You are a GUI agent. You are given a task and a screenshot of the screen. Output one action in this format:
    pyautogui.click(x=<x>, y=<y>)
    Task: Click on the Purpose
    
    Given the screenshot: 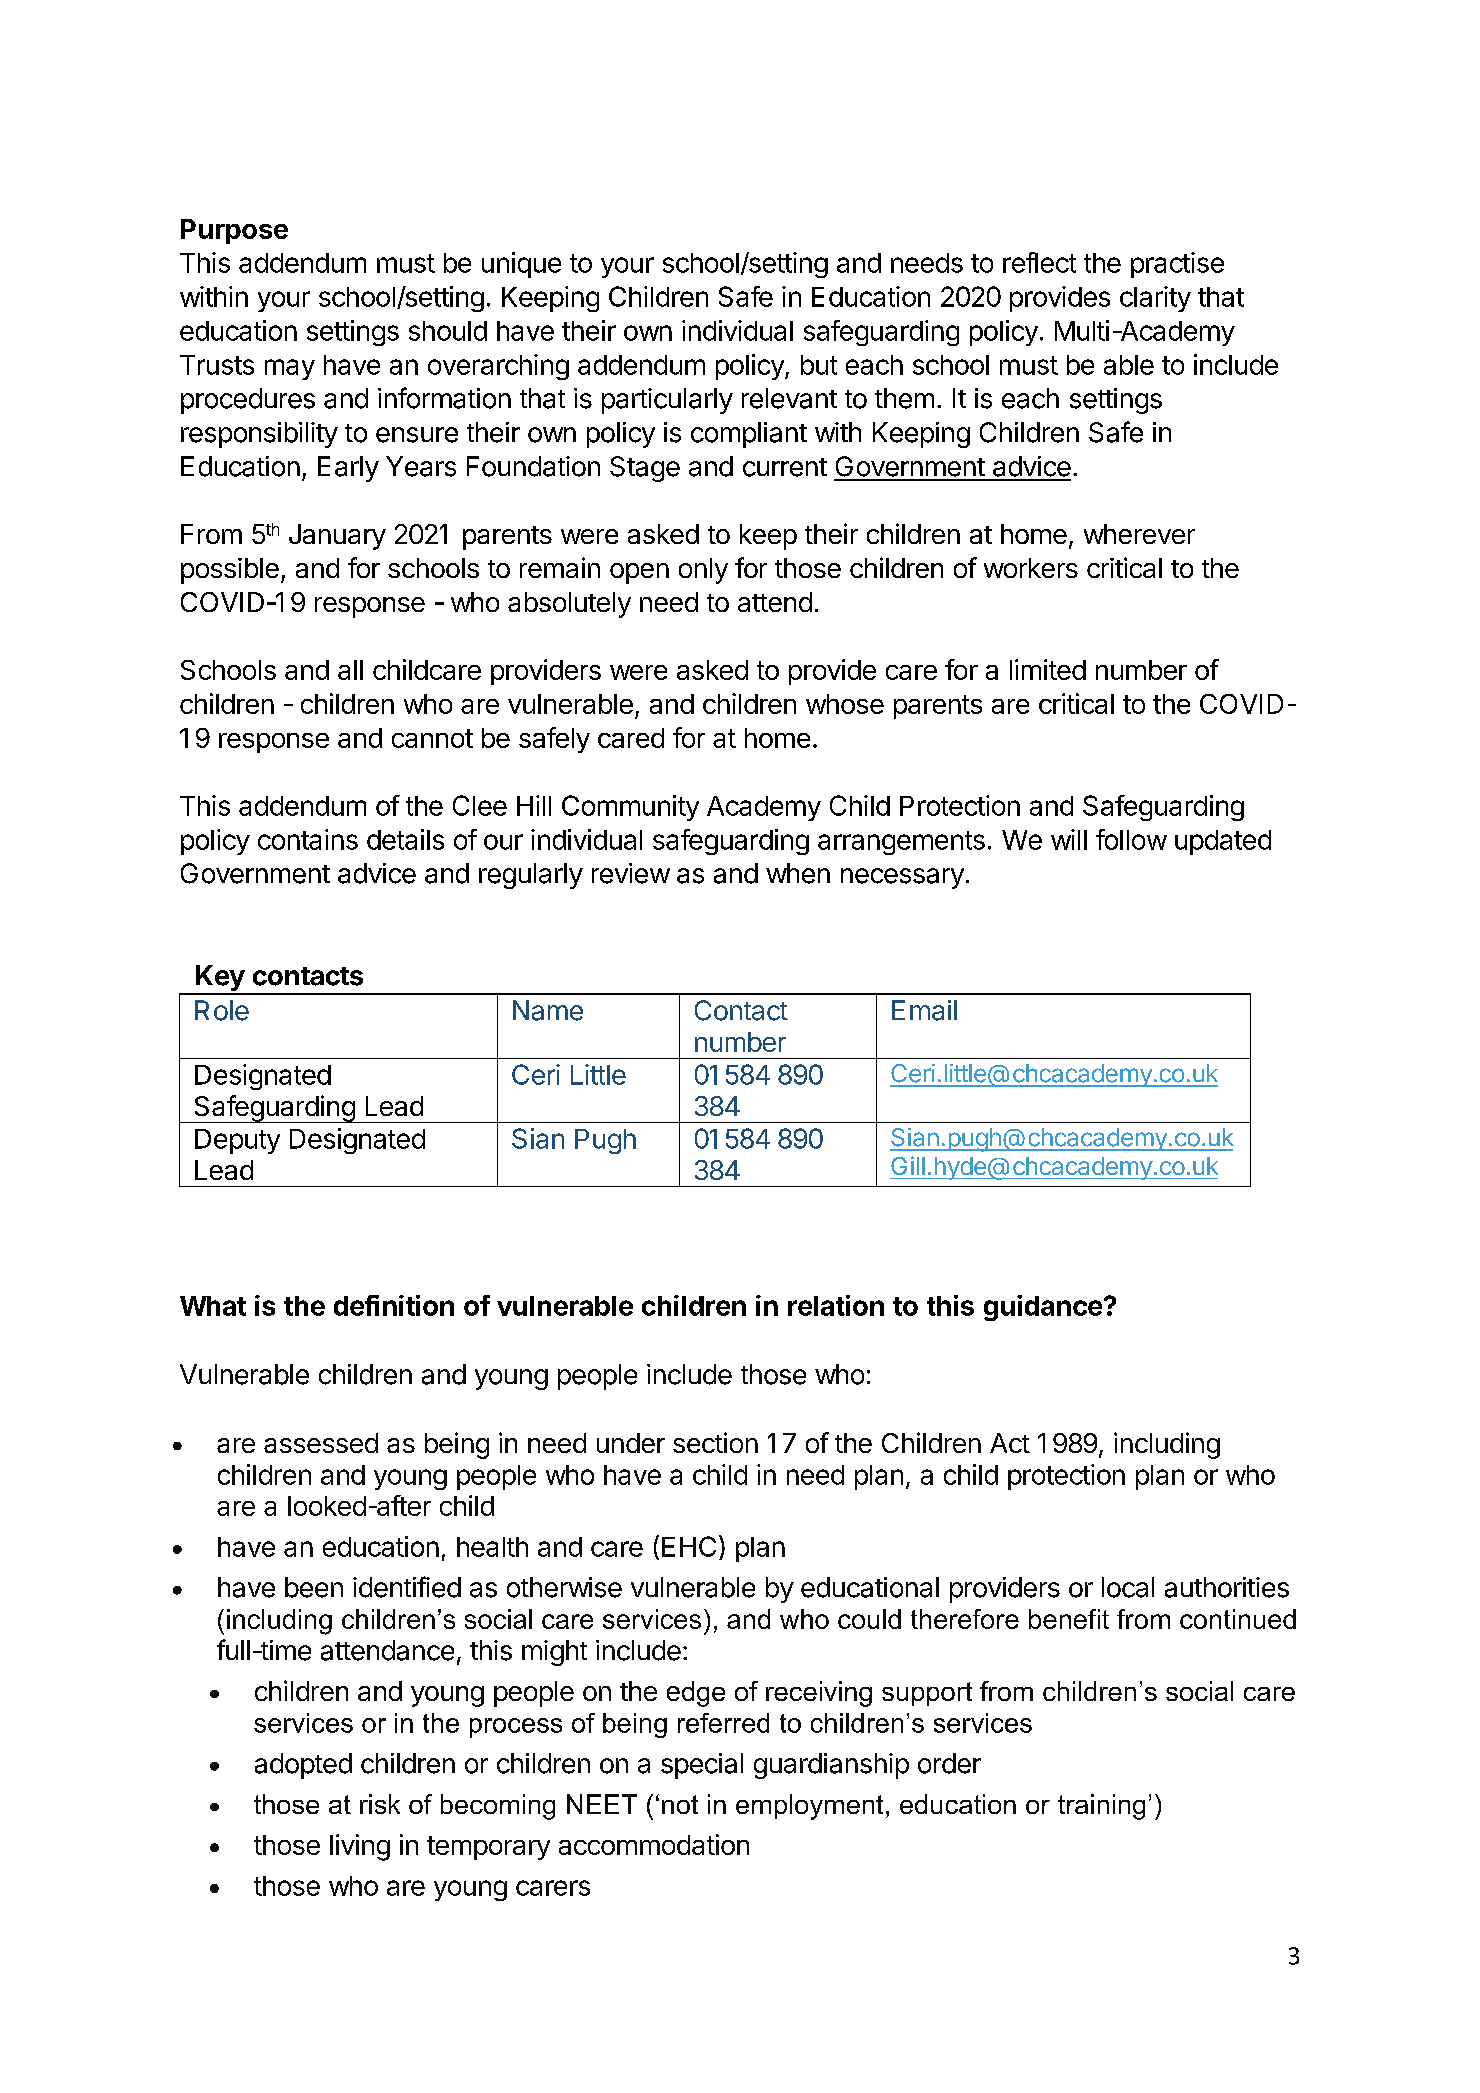 What is the action you would take?
    pyautogui.click(x=234, y=231)
